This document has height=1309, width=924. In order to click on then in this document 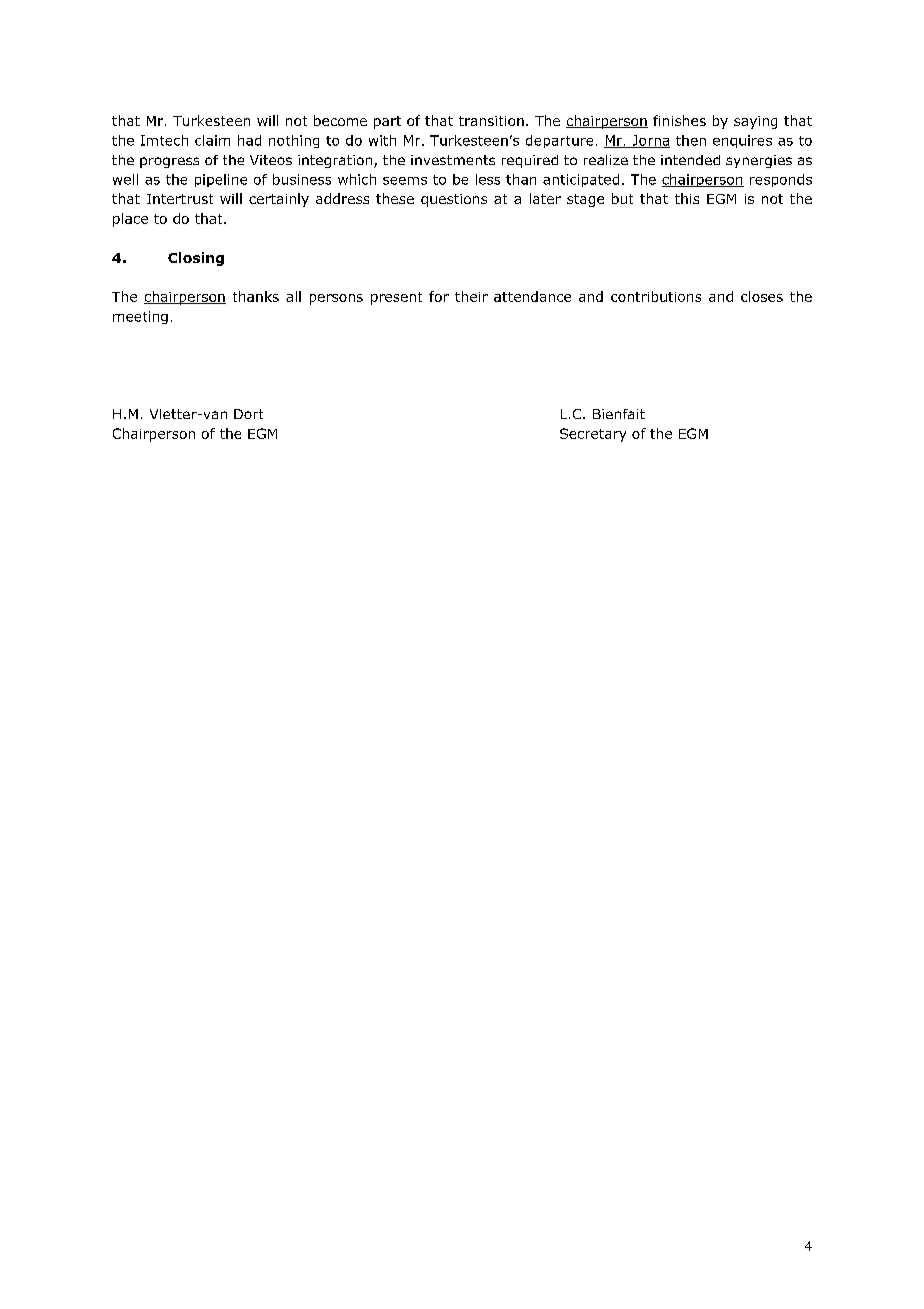, I will do `click(691, 140)`.
